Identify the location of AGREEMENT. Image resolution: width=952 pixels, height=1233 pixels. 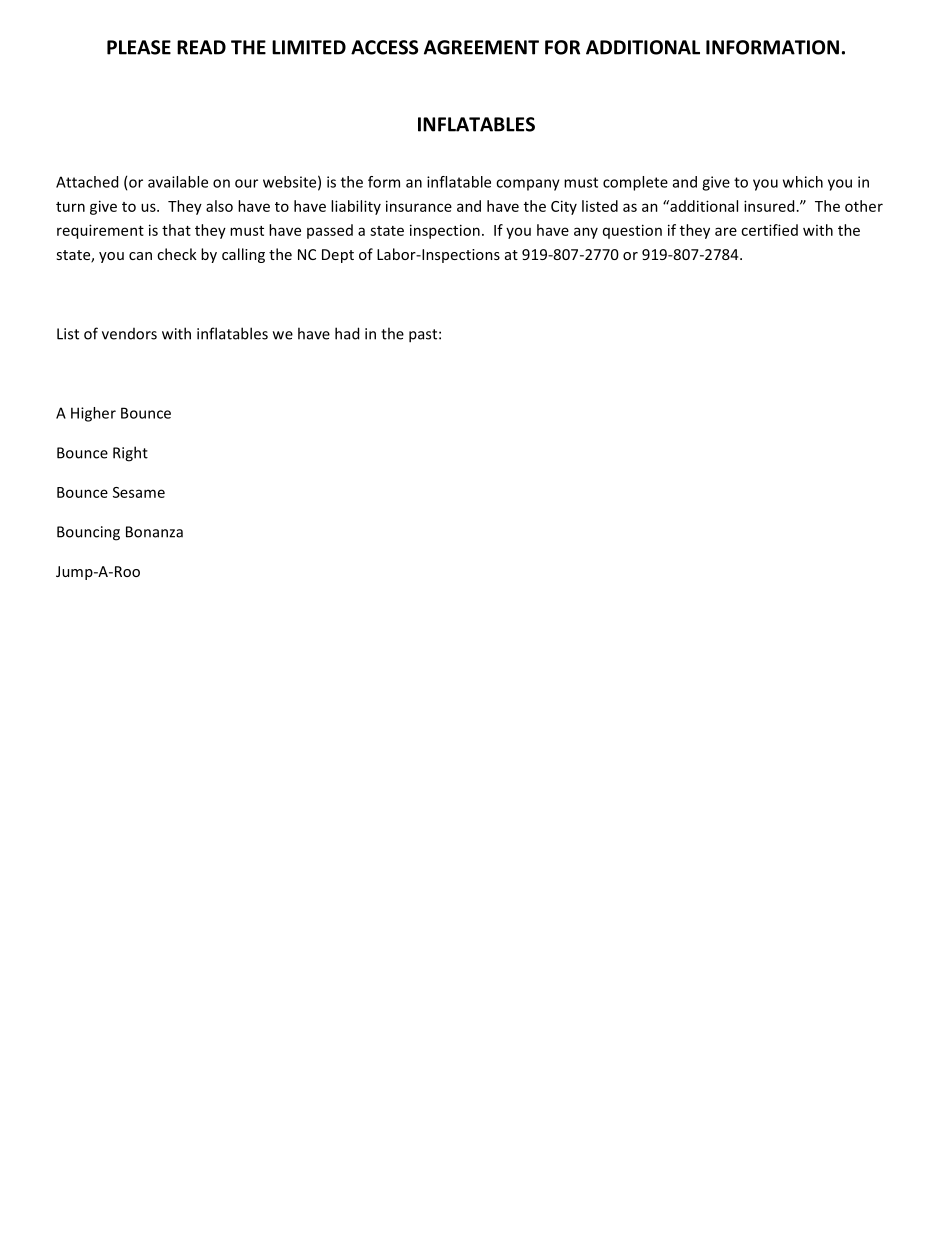
(481, 47).
